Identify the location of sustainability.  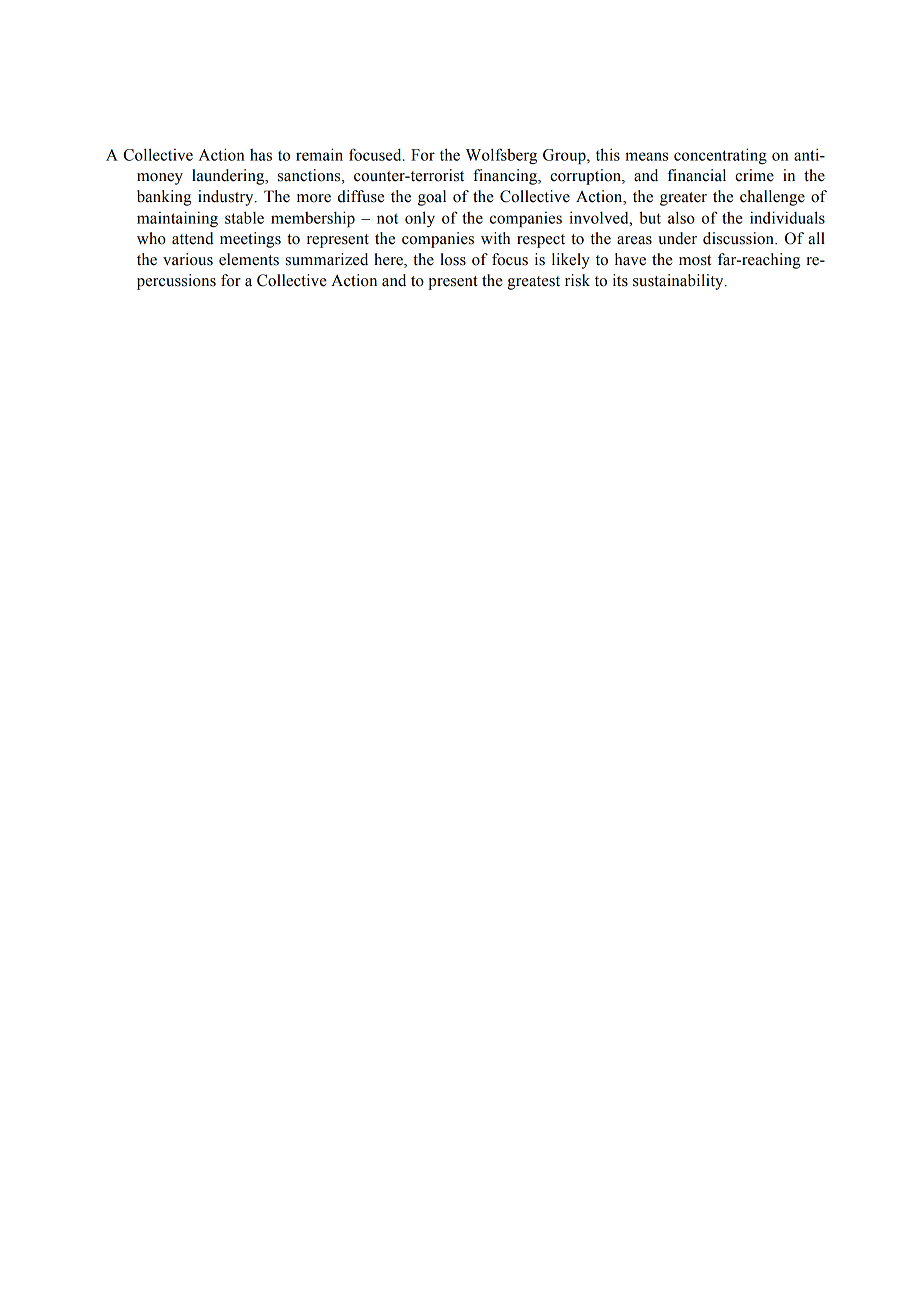
(679, 282).
